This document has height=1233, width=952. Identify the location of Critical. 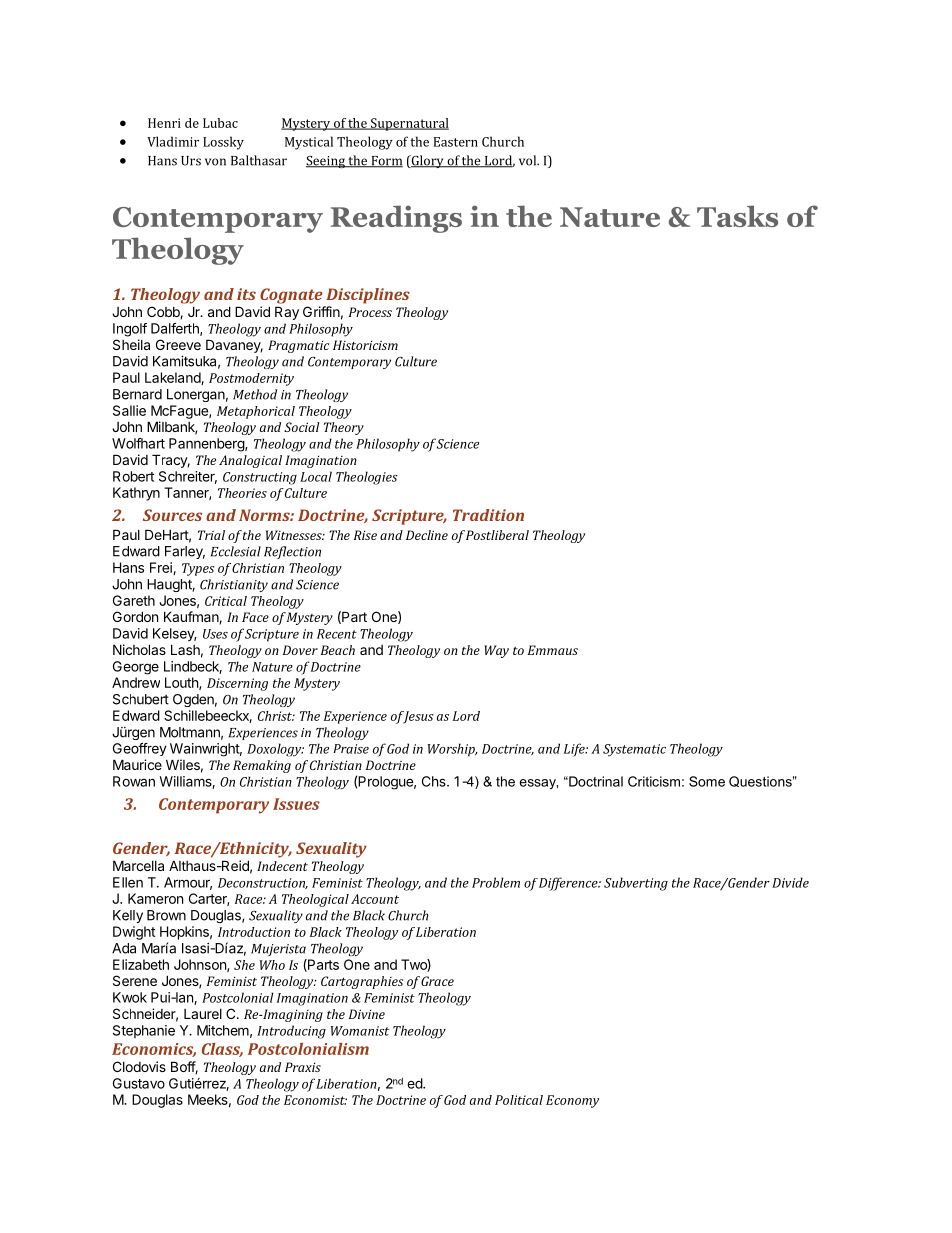
(226, 601).
